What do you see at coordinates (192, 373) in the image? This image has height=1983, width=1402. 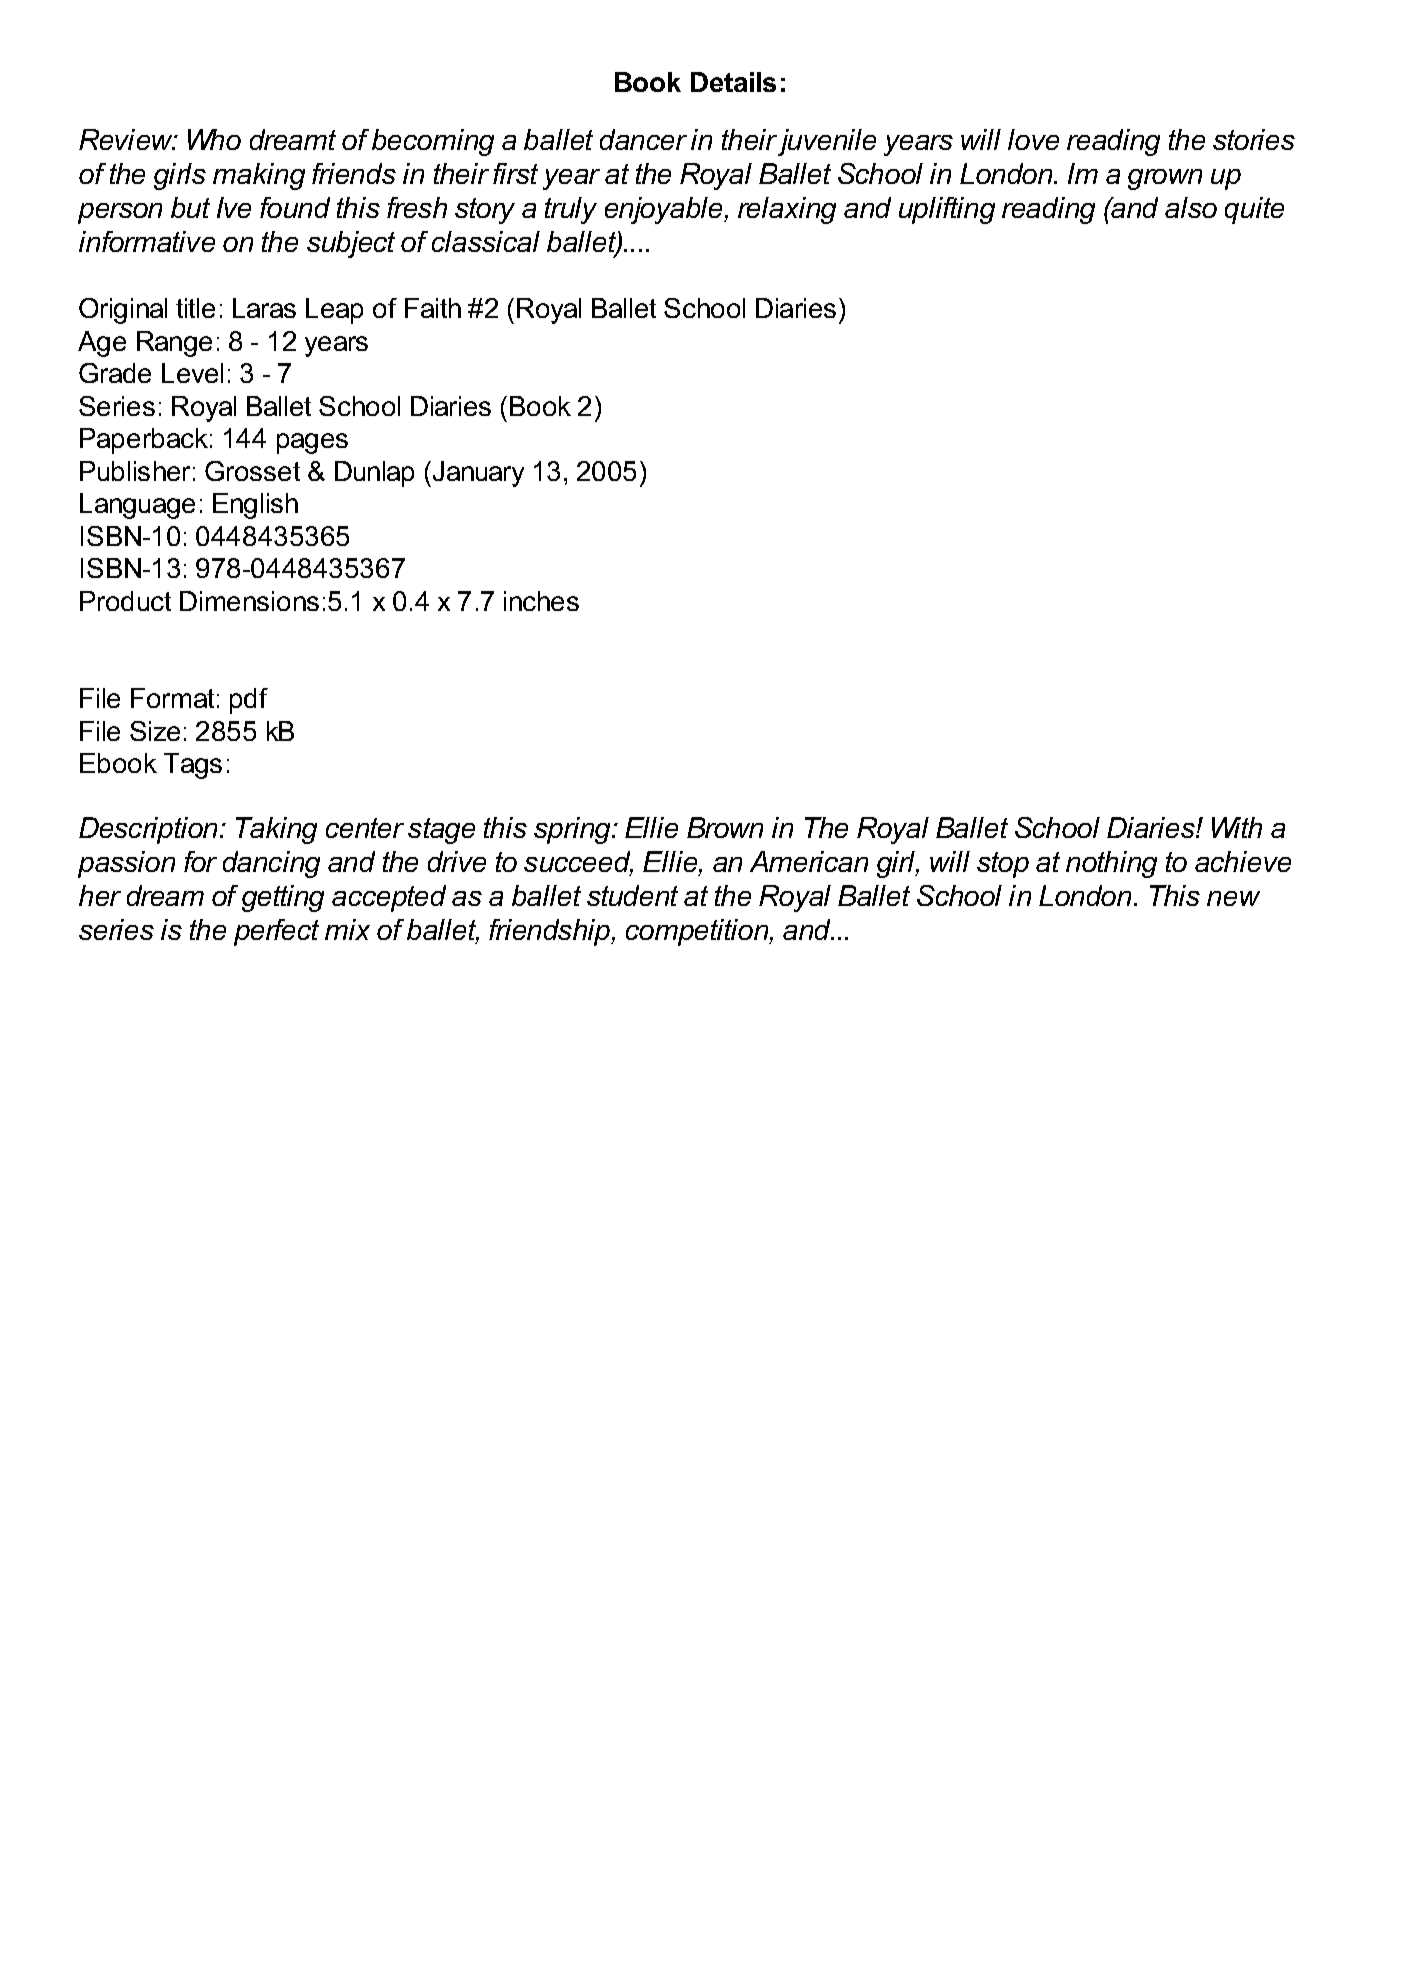 I see `Level` at bounding box center [192, 373].
